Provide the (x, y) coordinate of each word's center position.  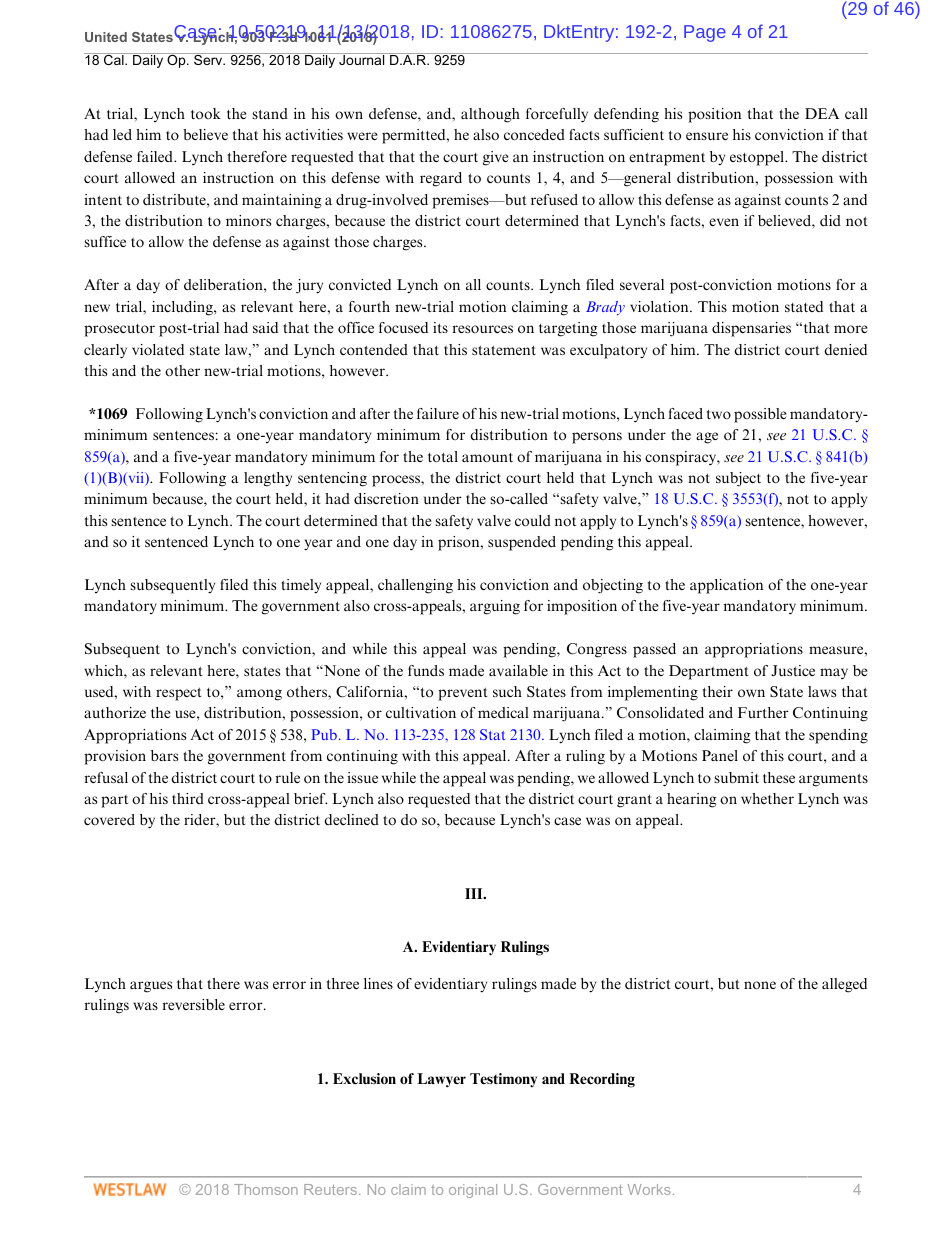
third (188, 798)
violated (158, 349)
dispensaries (751, 329)
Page (705, 33)
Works (649, 1189)
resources (483, 329)
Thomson (266, 1189)
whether (767, 798)
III (475, 893)
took (206, 114)
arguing (495, 607)
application (726, 586)
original (473, 1191)
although (490, 115)
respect (179, 694)
